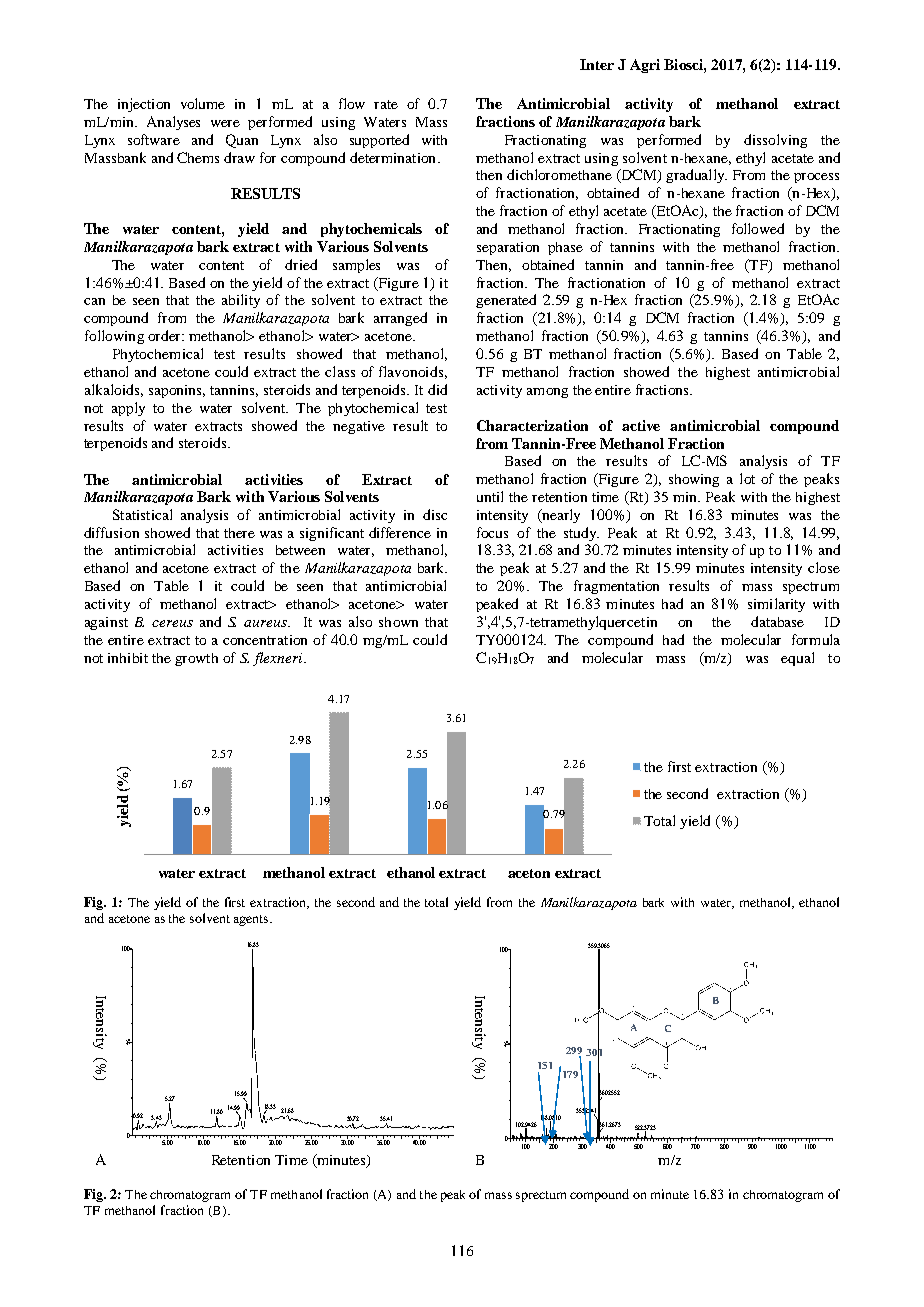 The width and height of the image is (924, 1307). What do you see at coordinates (775, 141) in the image?
I see `dissolving` at bounding box center [775, 141].
